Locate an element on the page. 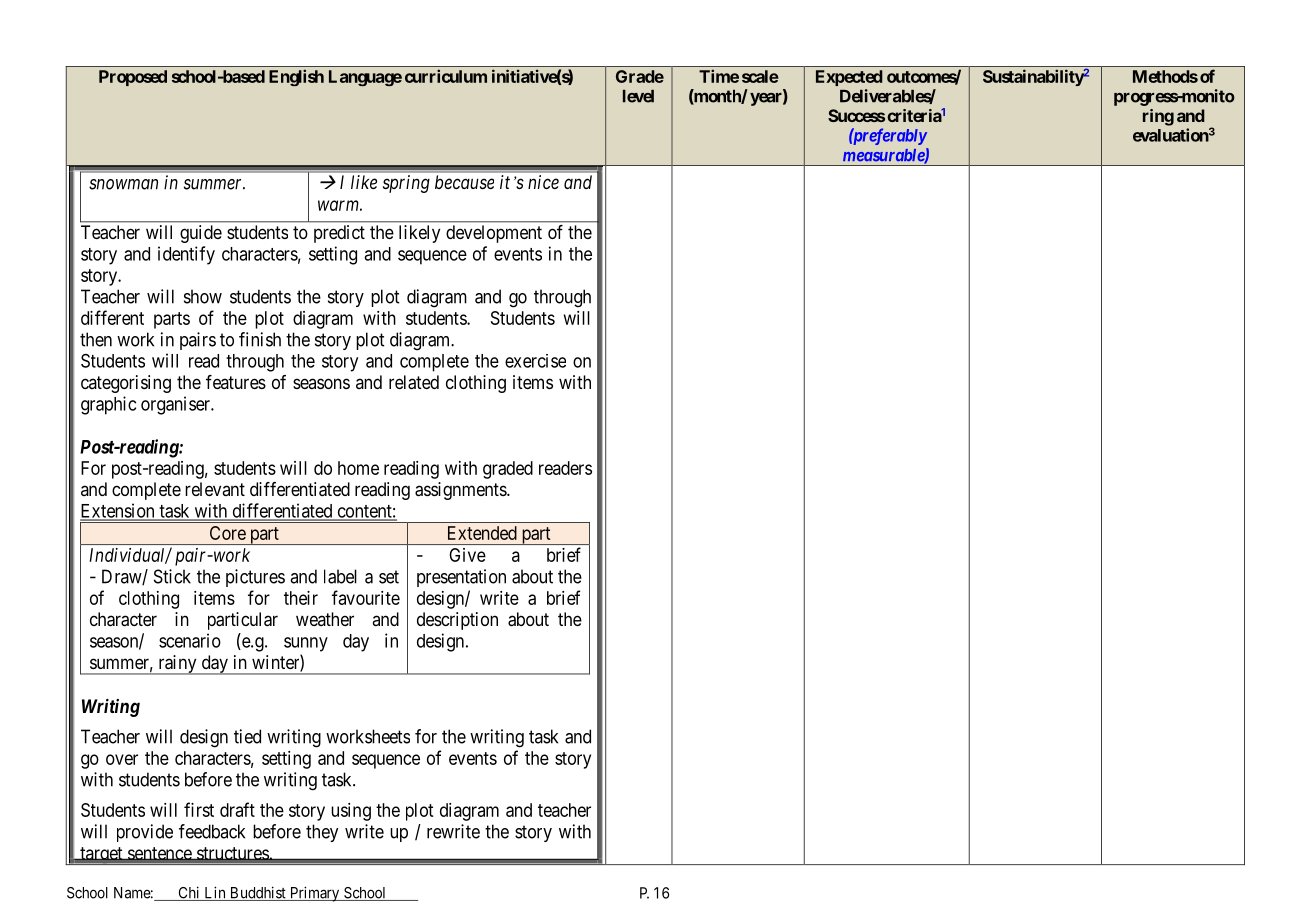 The height and width of the document is (924, 1308). presentation is located at coordinates (461, 578).
